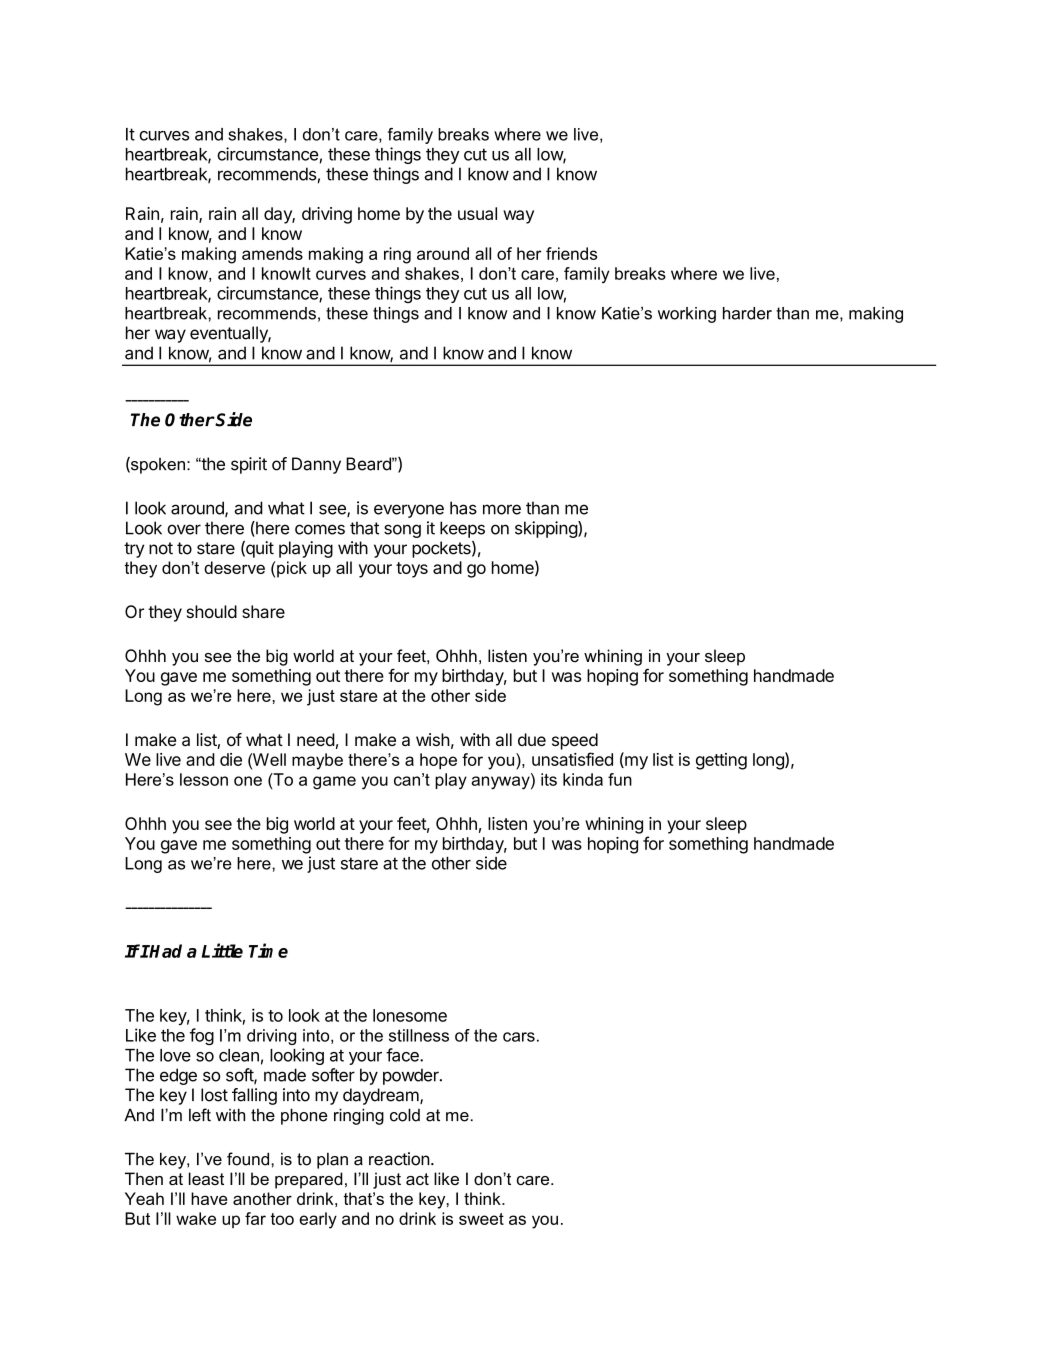  What do you see at coordinates (209, 1198) in the screenshot?
I see `have` at bounding box center [209, 1198].
